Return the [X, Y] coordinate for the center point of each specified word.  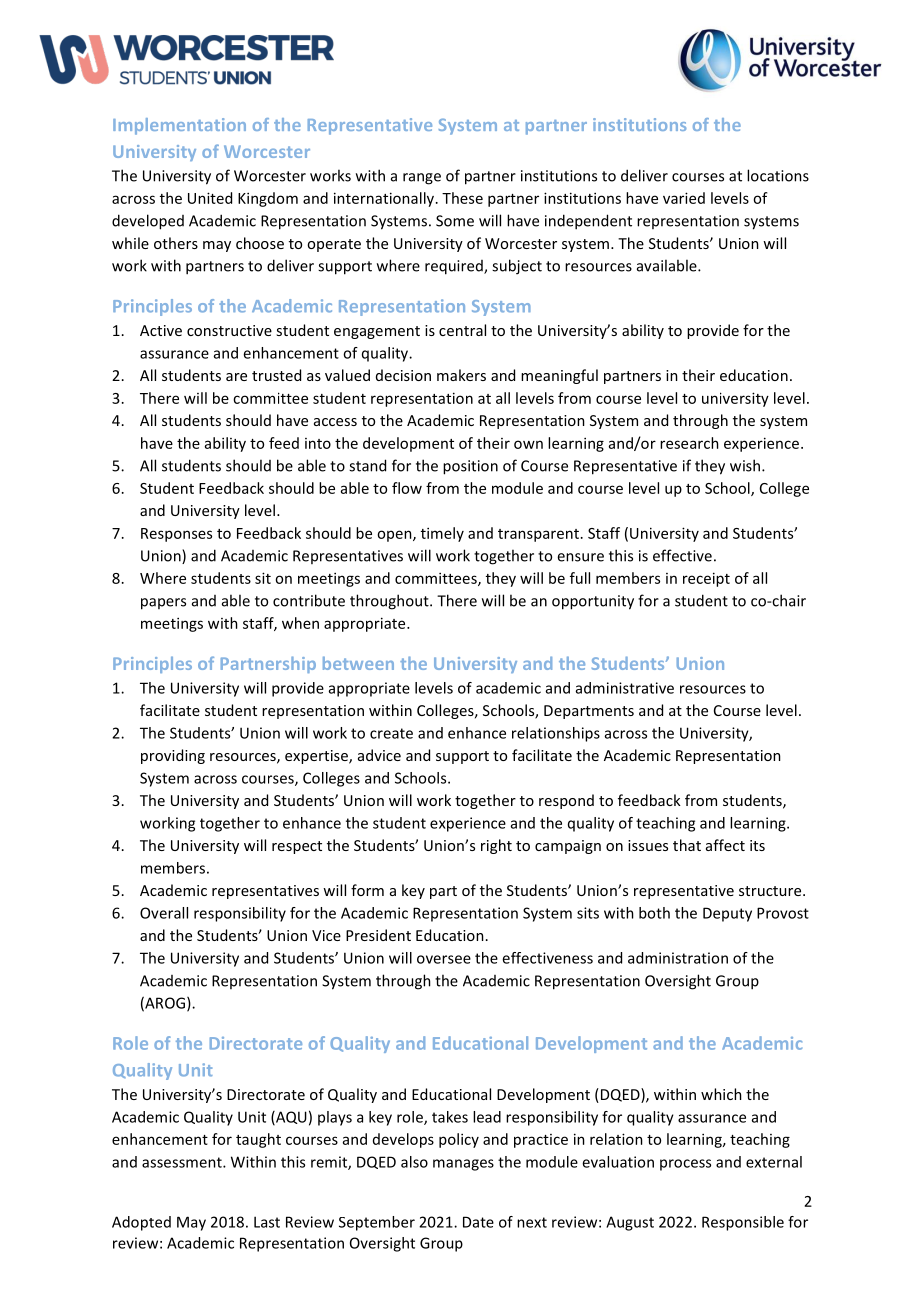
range [422, 179]
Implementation [179, 126]
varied [684, 198]
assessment [183, 1162]
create [391, 733]
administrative [625, 688]
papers [163, 604]
